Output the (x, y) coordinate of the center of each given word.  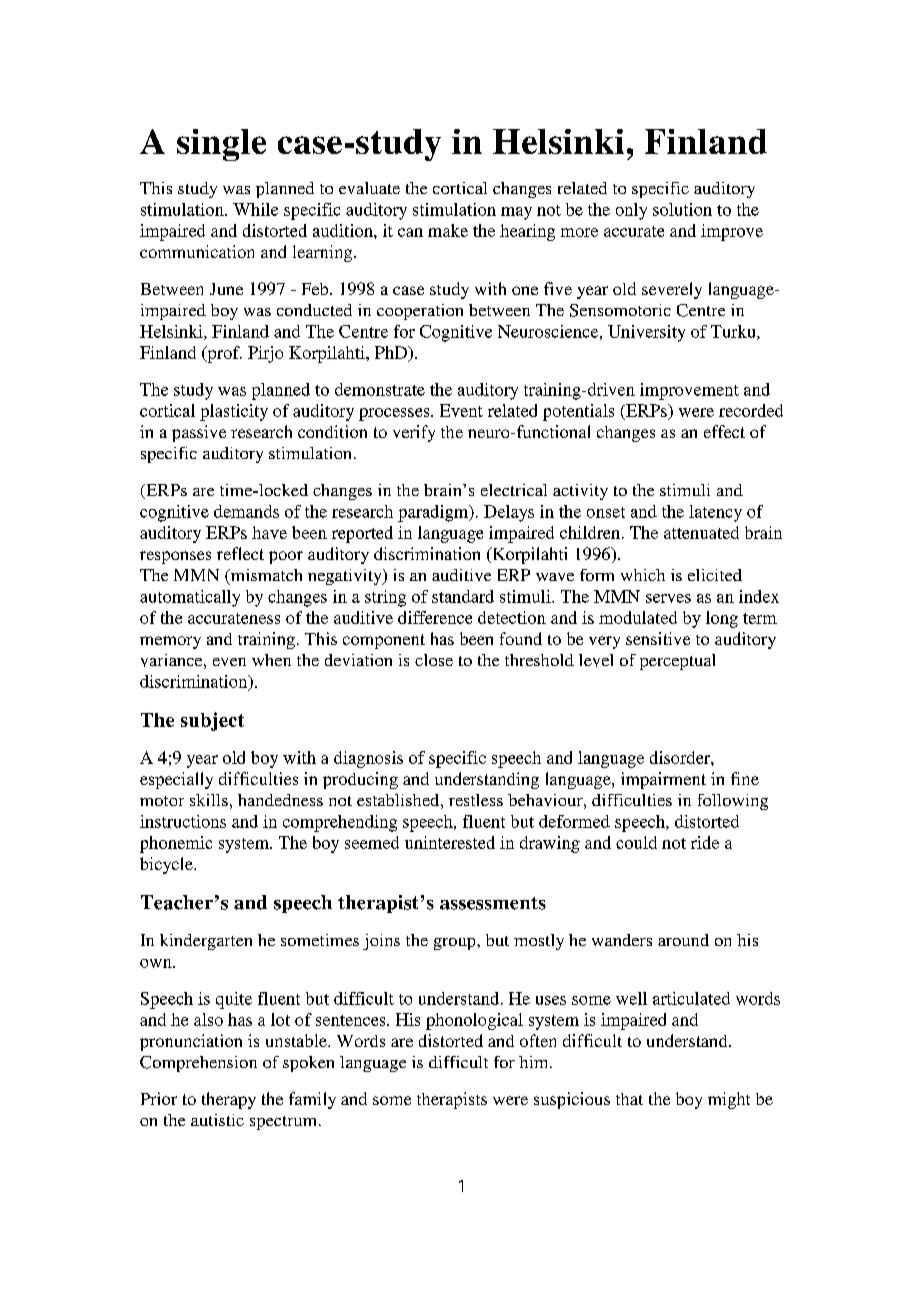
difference (435, 617)
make (448, 230)
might (729, 1100)
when (271, 660)
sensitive (658, 638)
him (535, 1062)
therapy (229, 1100)
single (221, 145)
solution (682, 209)
